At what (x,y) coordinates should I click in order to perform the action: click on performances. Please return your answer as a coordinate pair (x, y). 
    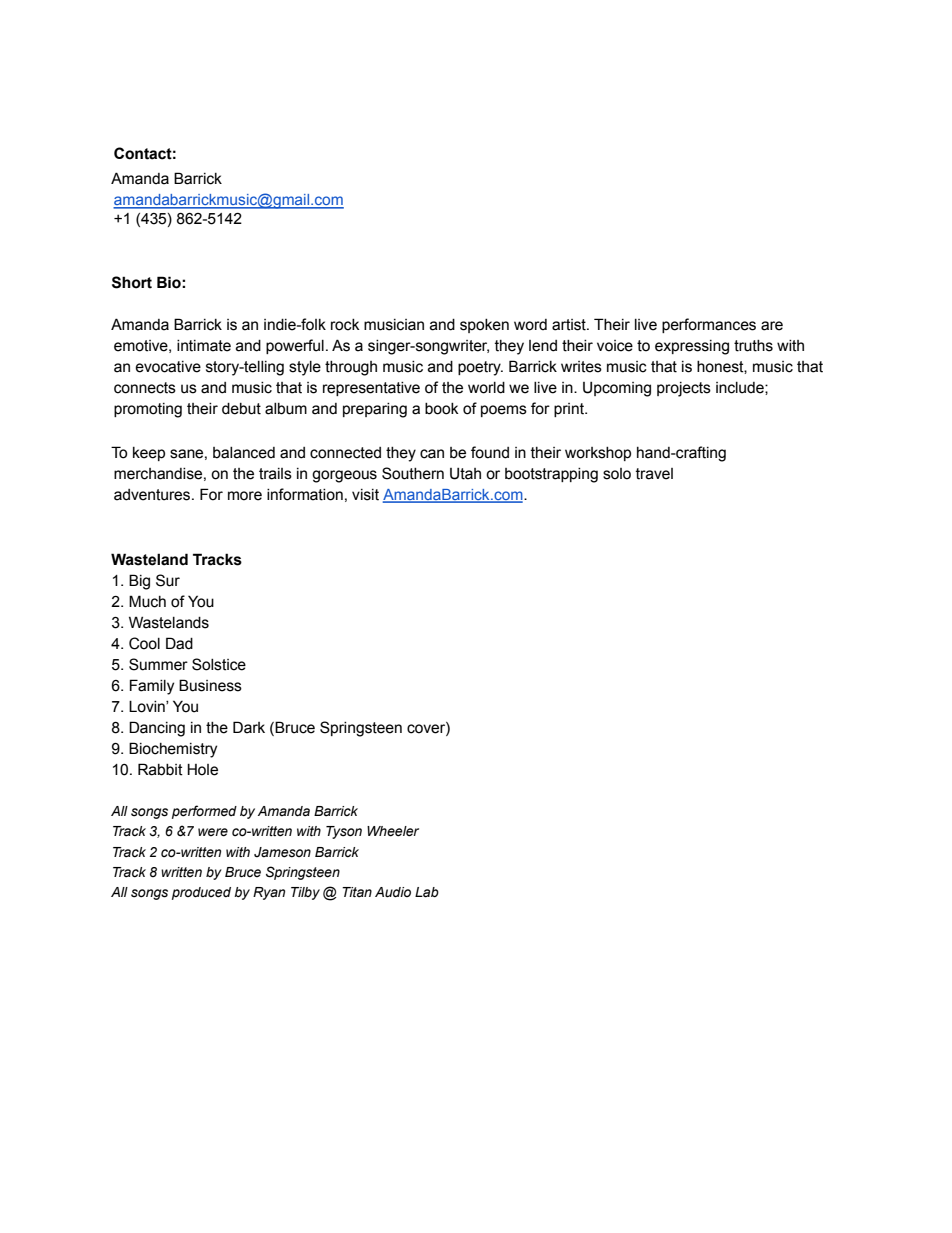
    Looking at the image, I should click on (709, 325).
